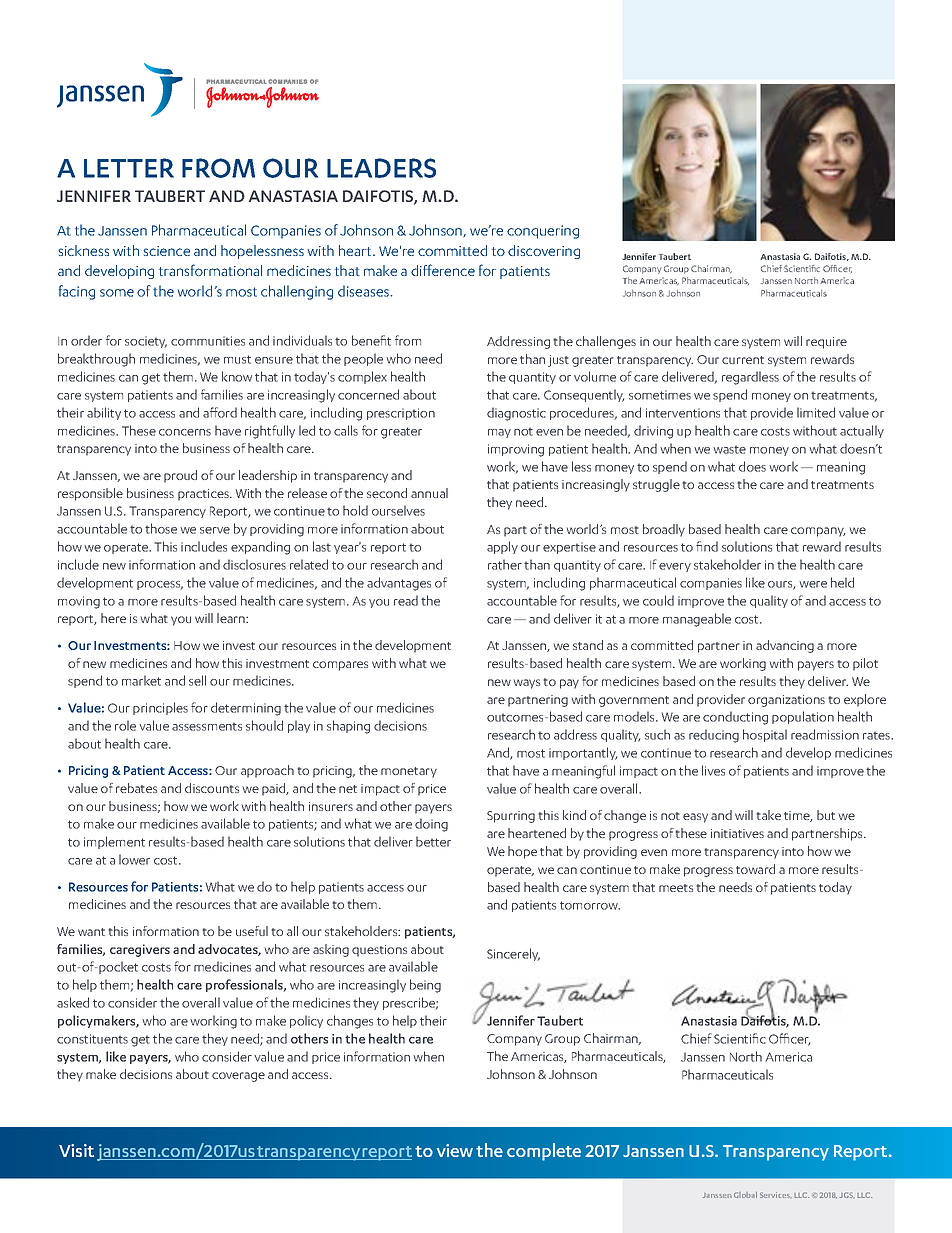 Image resolution: width=952 pixels, height=1233 pixels. Describe the element at coordinates (786, 701) in the document. I see `organizations` at that location.
